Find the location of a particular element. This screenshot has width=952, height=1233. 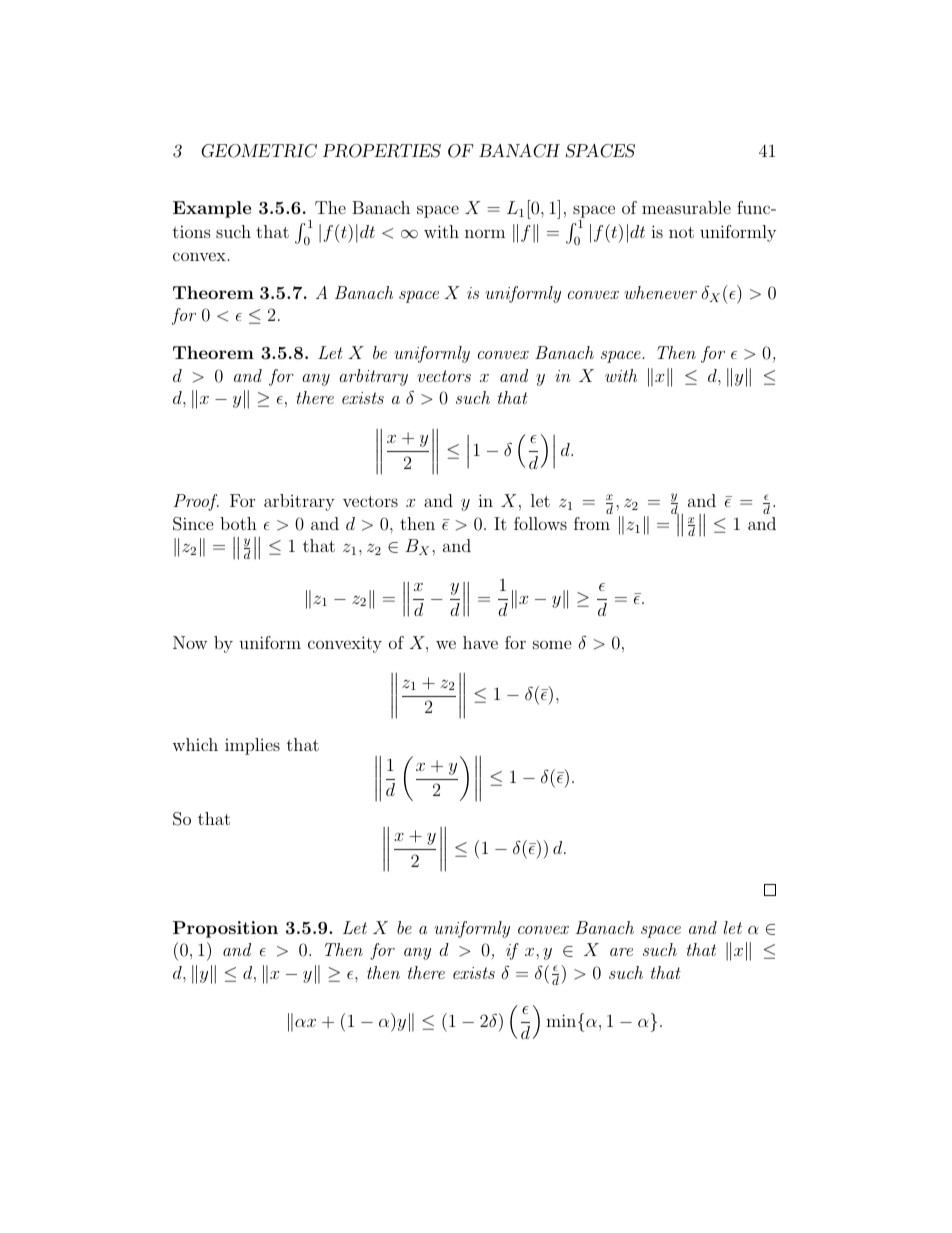

follows is located at coordinates (540, 523).
